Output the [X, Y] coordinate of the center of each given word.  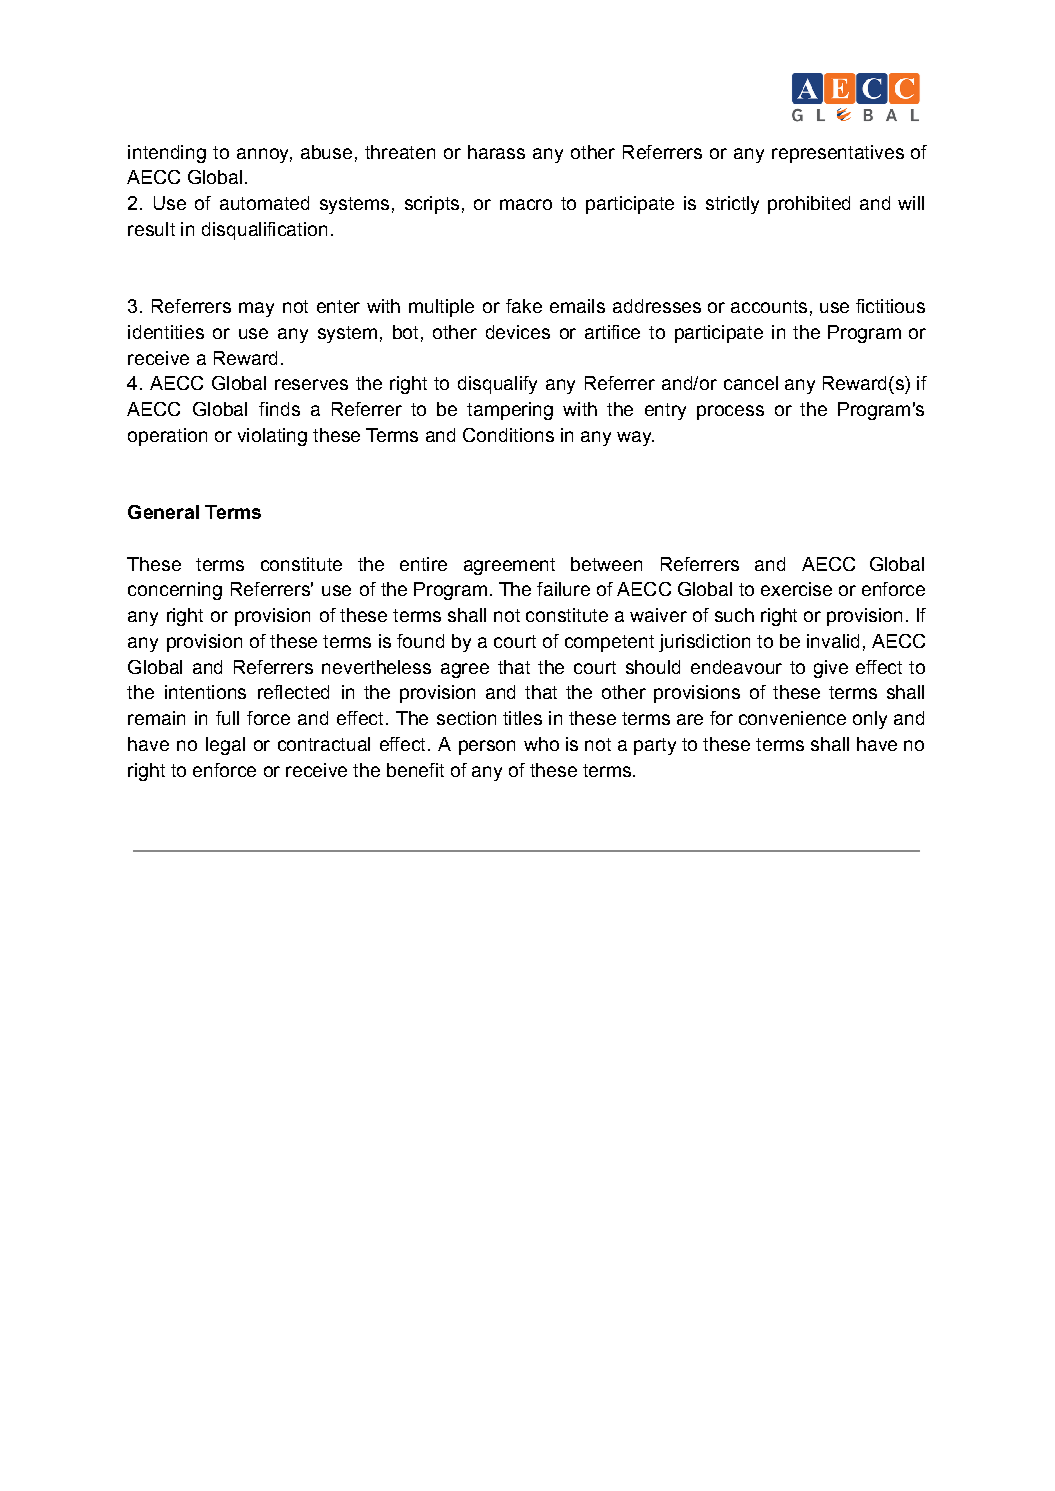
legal [225, 746]
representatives [838, 154]
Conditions [508, 435]
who [541, 744]
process [730, 412]
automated [264, 203]
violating [272, 437]
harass [496, 152]
